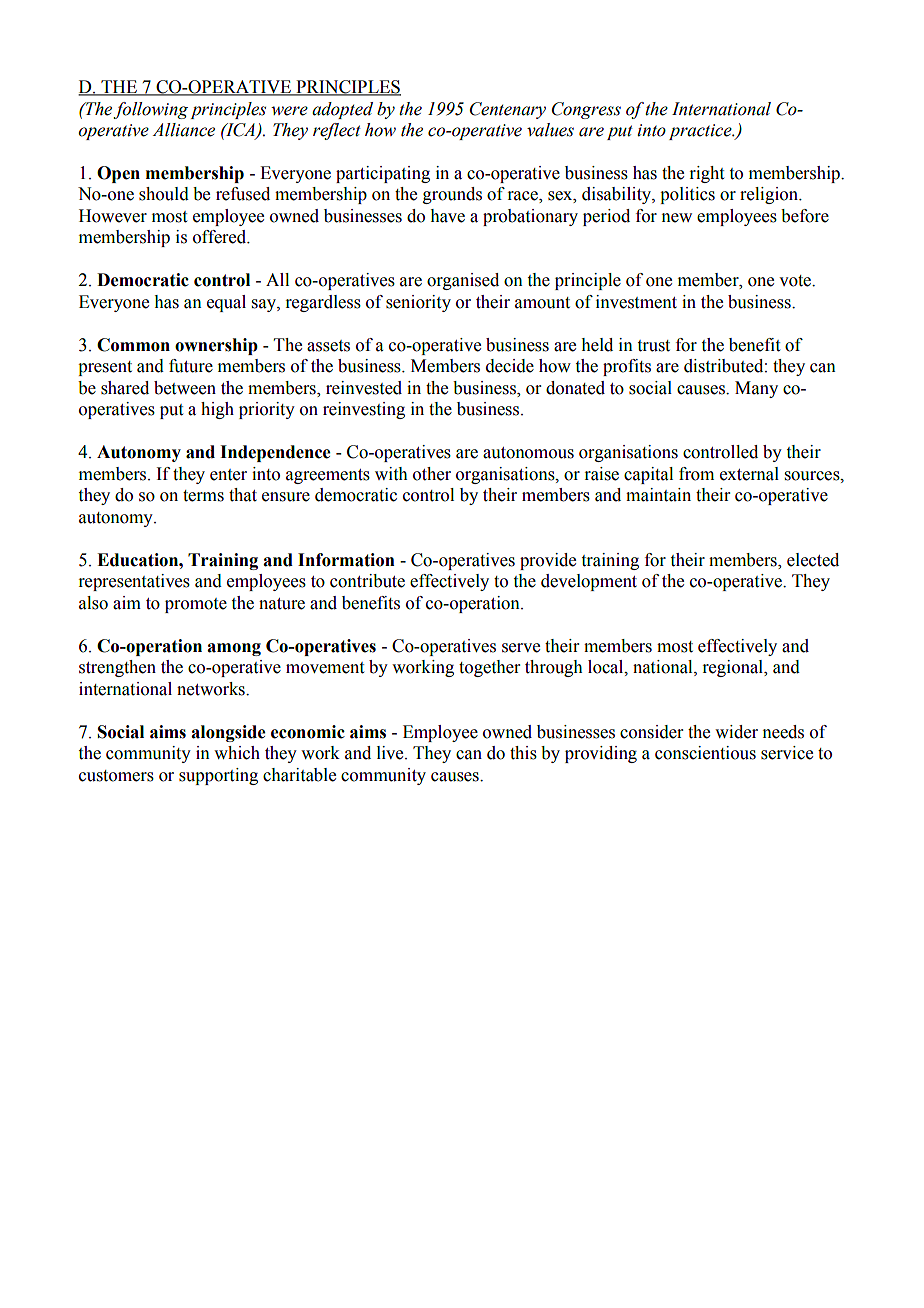 This screenshot has width=924, height=1308. Describe the element at coordinates (705, 753) in the screenshot. I see `conscientious` at that location.
